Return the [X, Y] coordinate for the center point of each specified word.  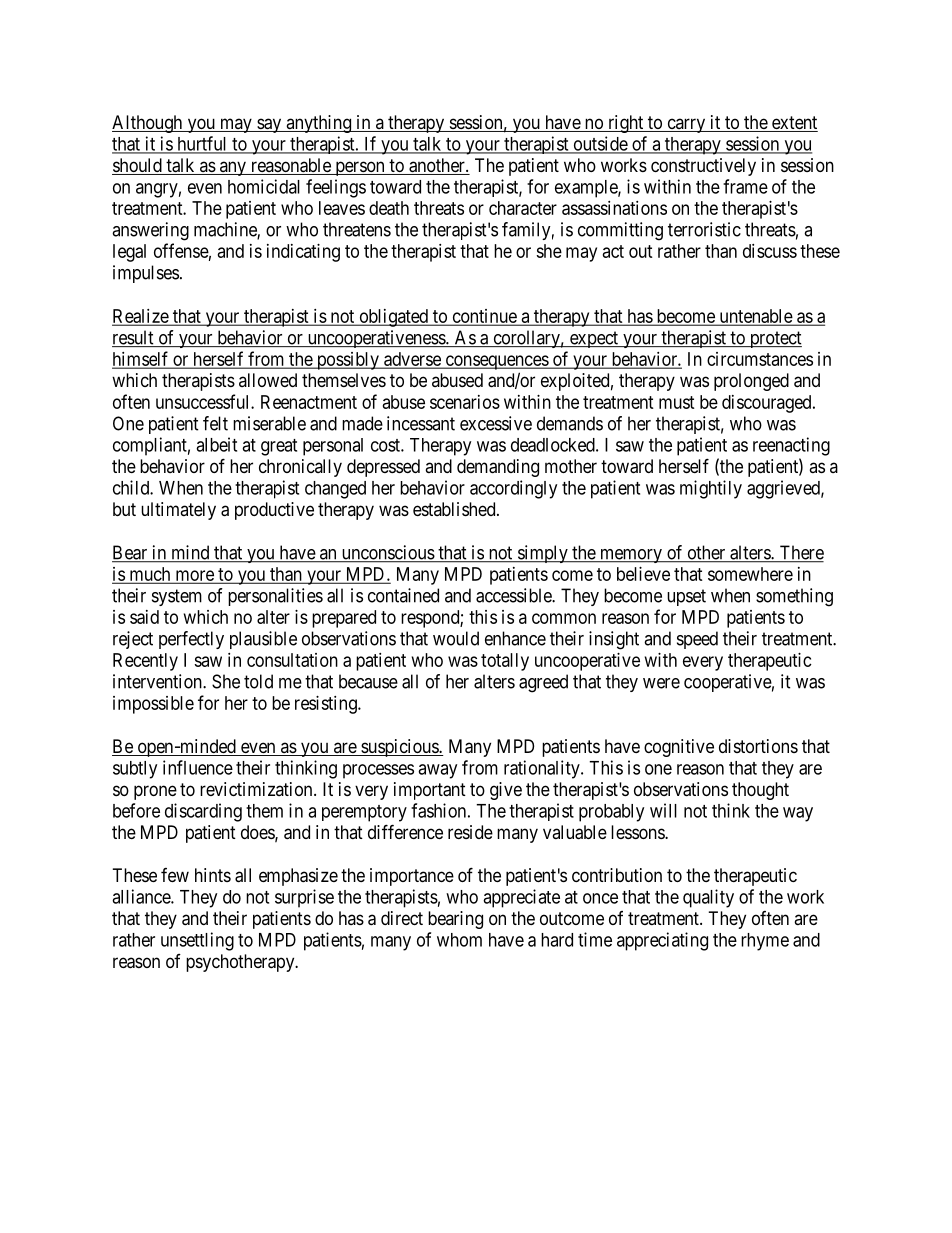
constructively [703, 167]
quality [708, 898]
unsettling [197, 941]
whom [459, 940]
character [523, 208]
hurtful [202, 144]
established [455, 509]
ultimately [178, 511]
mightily [711, 489]
